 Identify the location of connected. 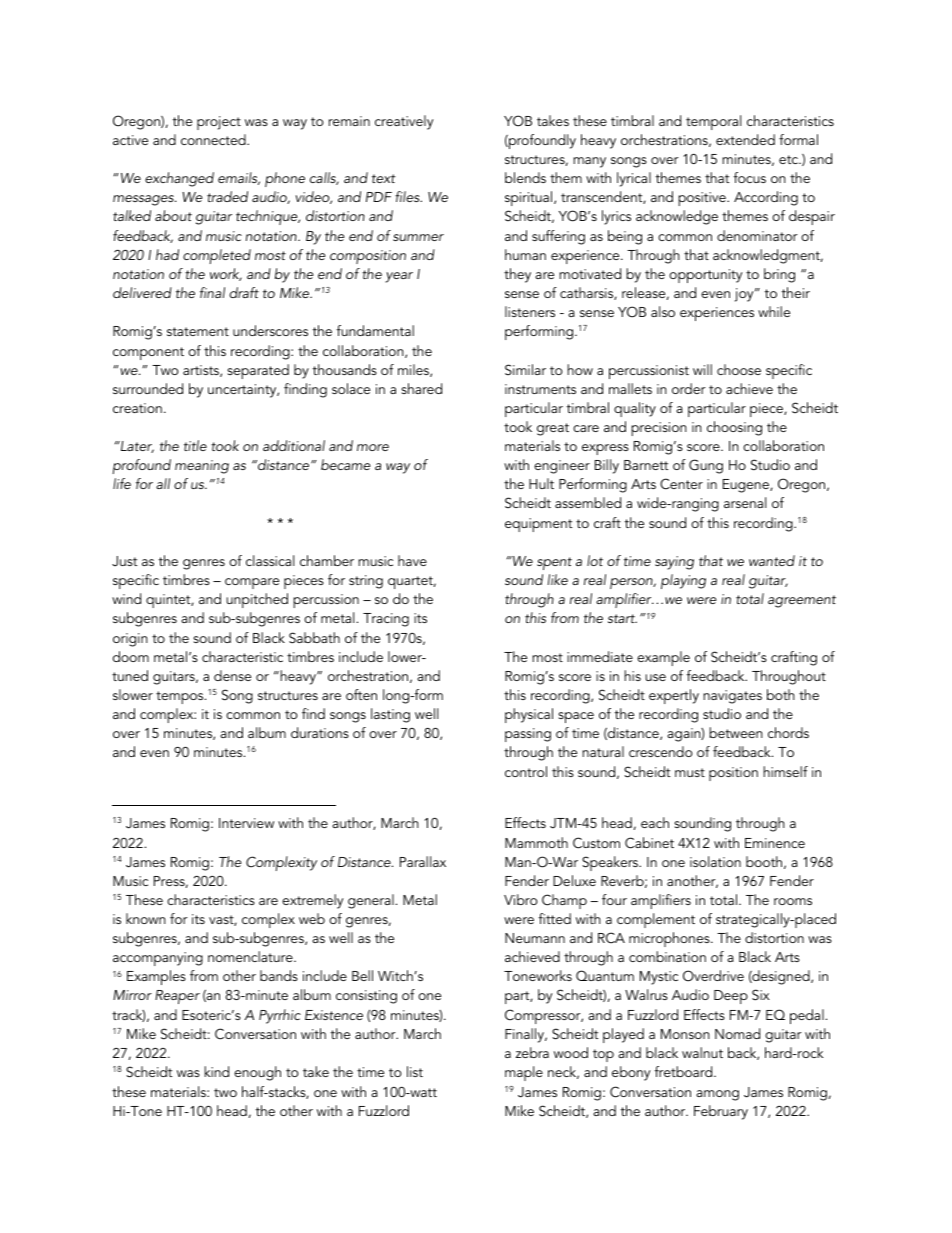
(214, 139).
